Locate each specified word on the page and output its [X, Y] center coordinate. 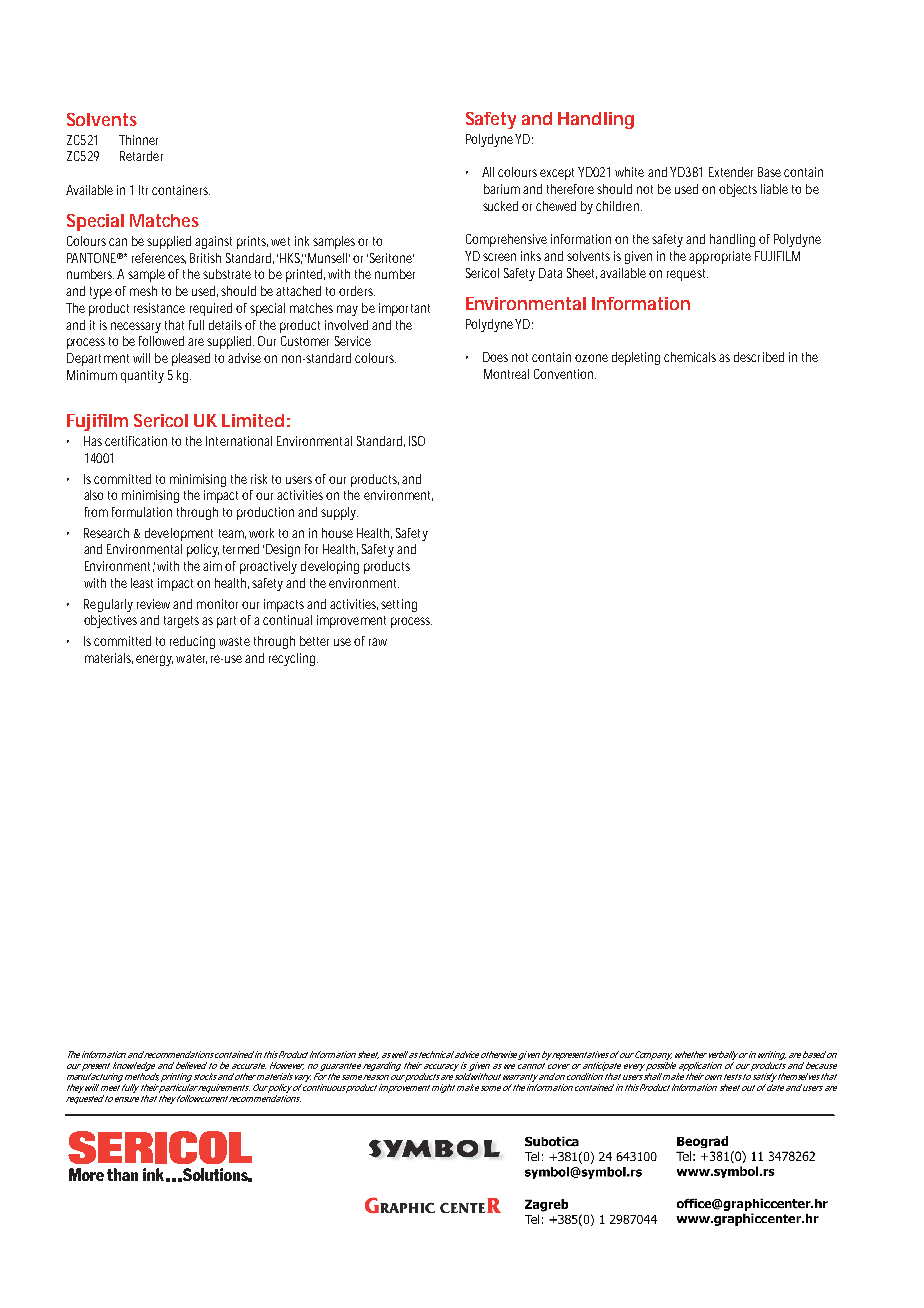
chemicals [690, 357]
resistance [159, 308]
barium [502, 189]
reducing [192, 642]
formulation [142, 512]
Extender [731, 172]
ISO [417, 441]
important [404, 309]
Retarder [141, 156]
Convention [565, 374]
